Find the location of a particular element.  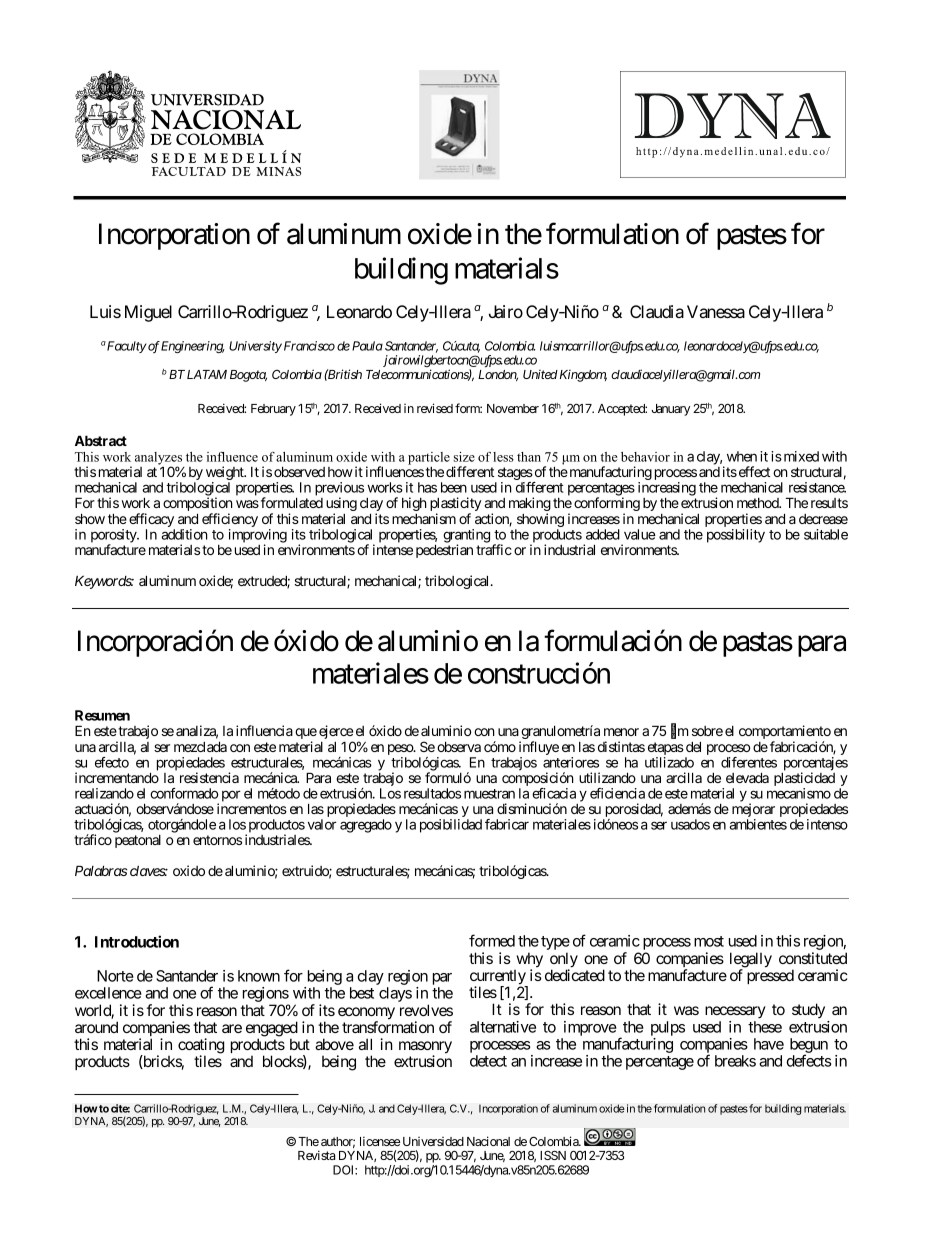

resultados is located at coordinates (432, 793).
